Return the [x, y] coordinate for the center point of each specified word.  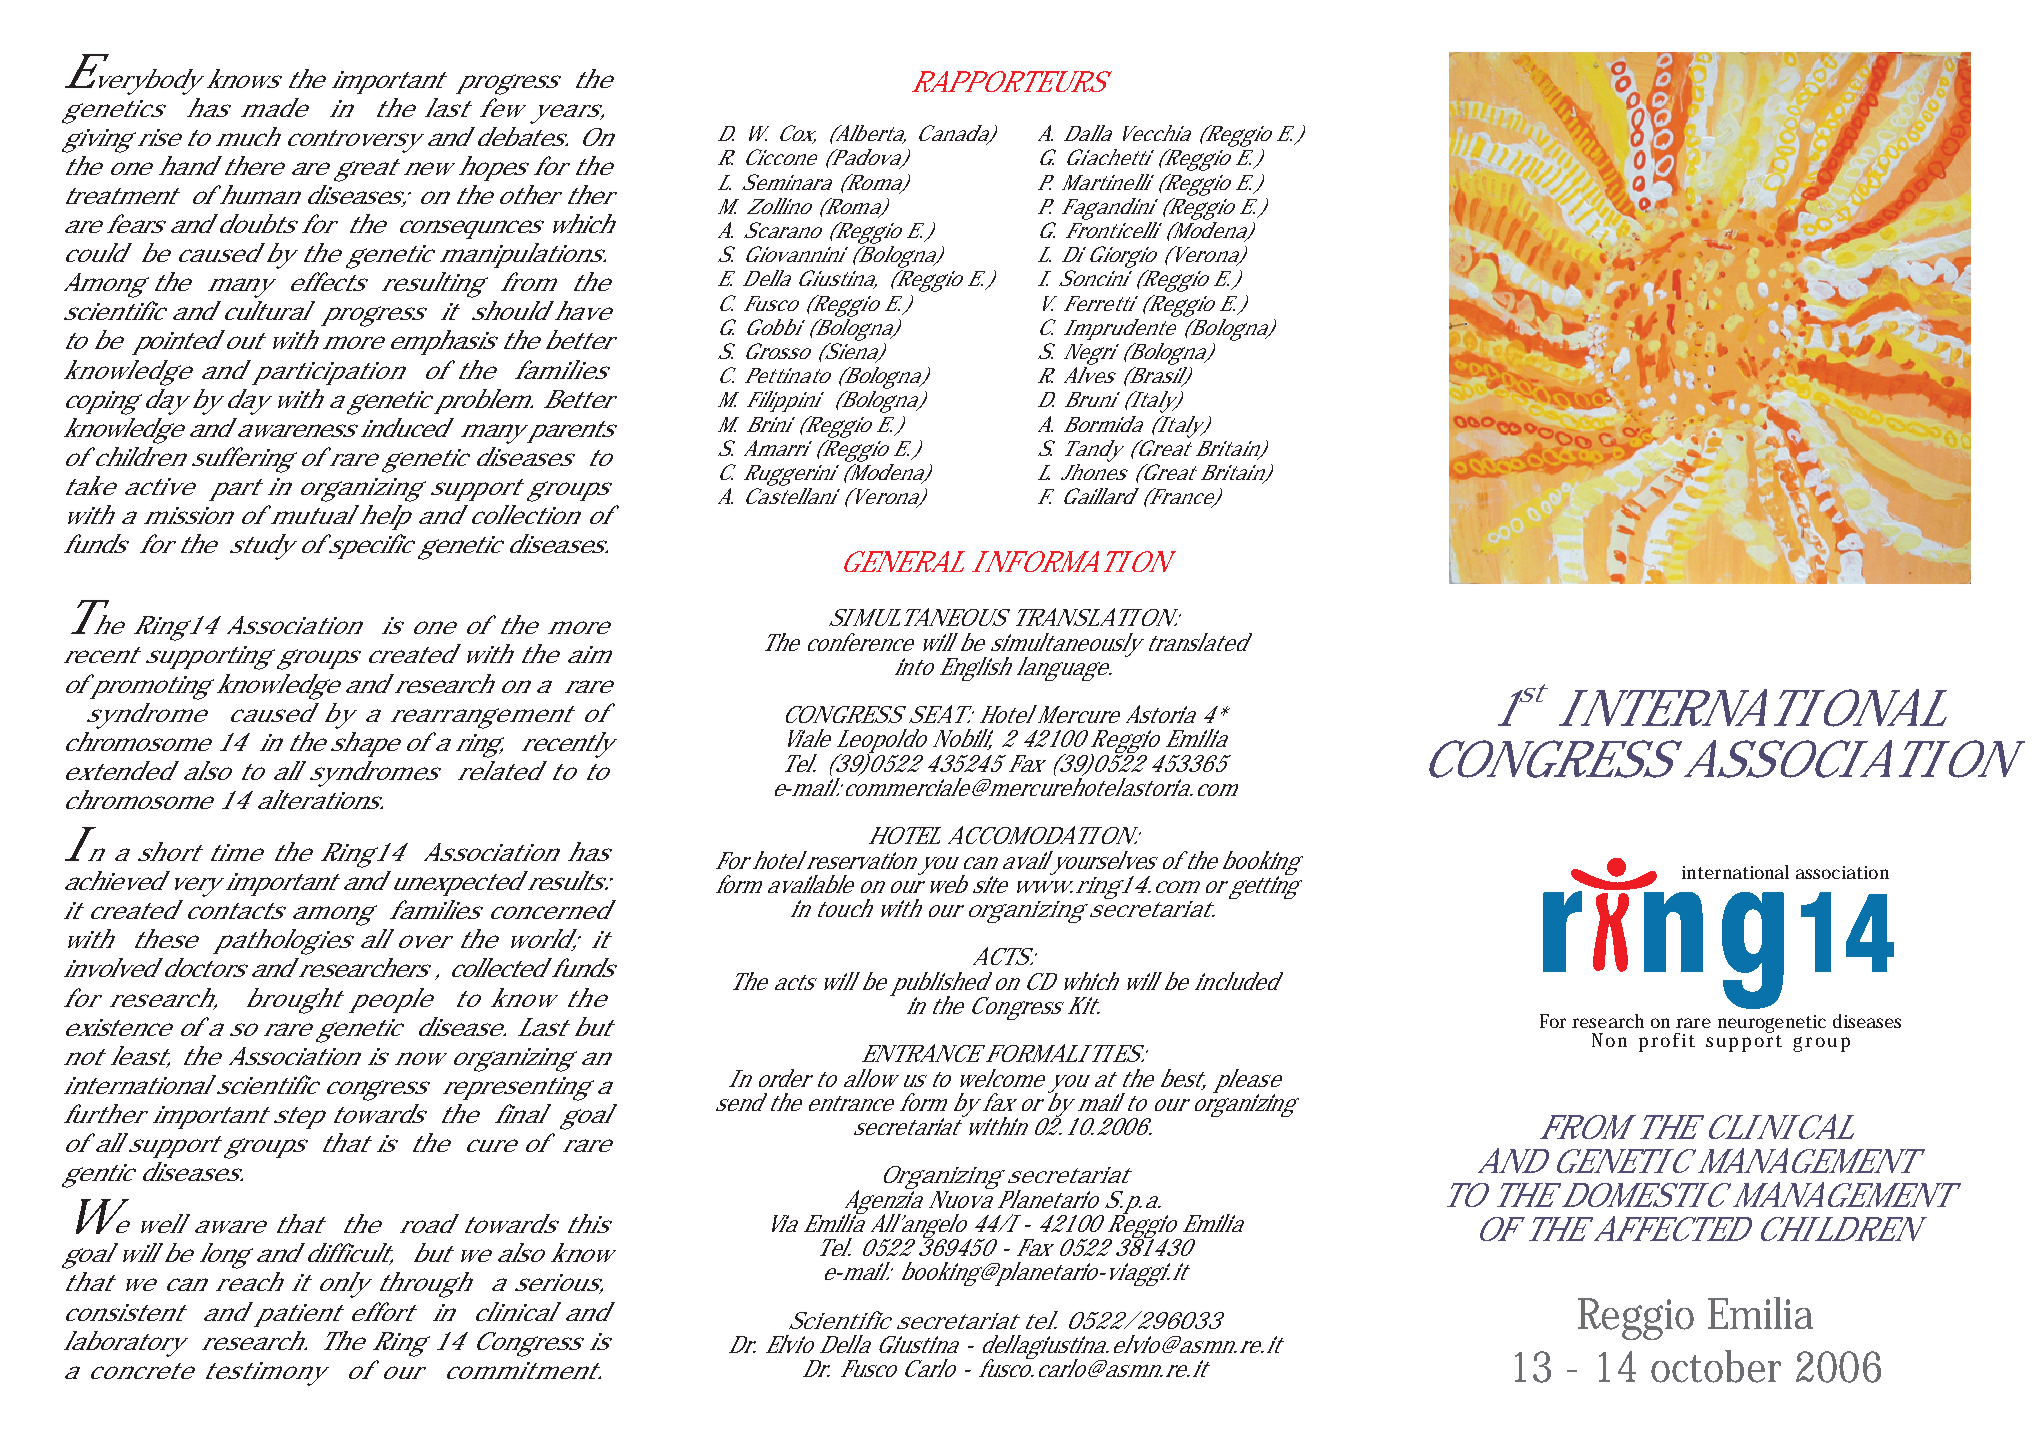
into [913, 666]
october [1716, 1366]
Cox [796, 134]
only [343, 1285]
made [272, 107]
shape [364, 744]
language [1061, 669]
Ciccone [780, 157]
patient [297, 1315]
